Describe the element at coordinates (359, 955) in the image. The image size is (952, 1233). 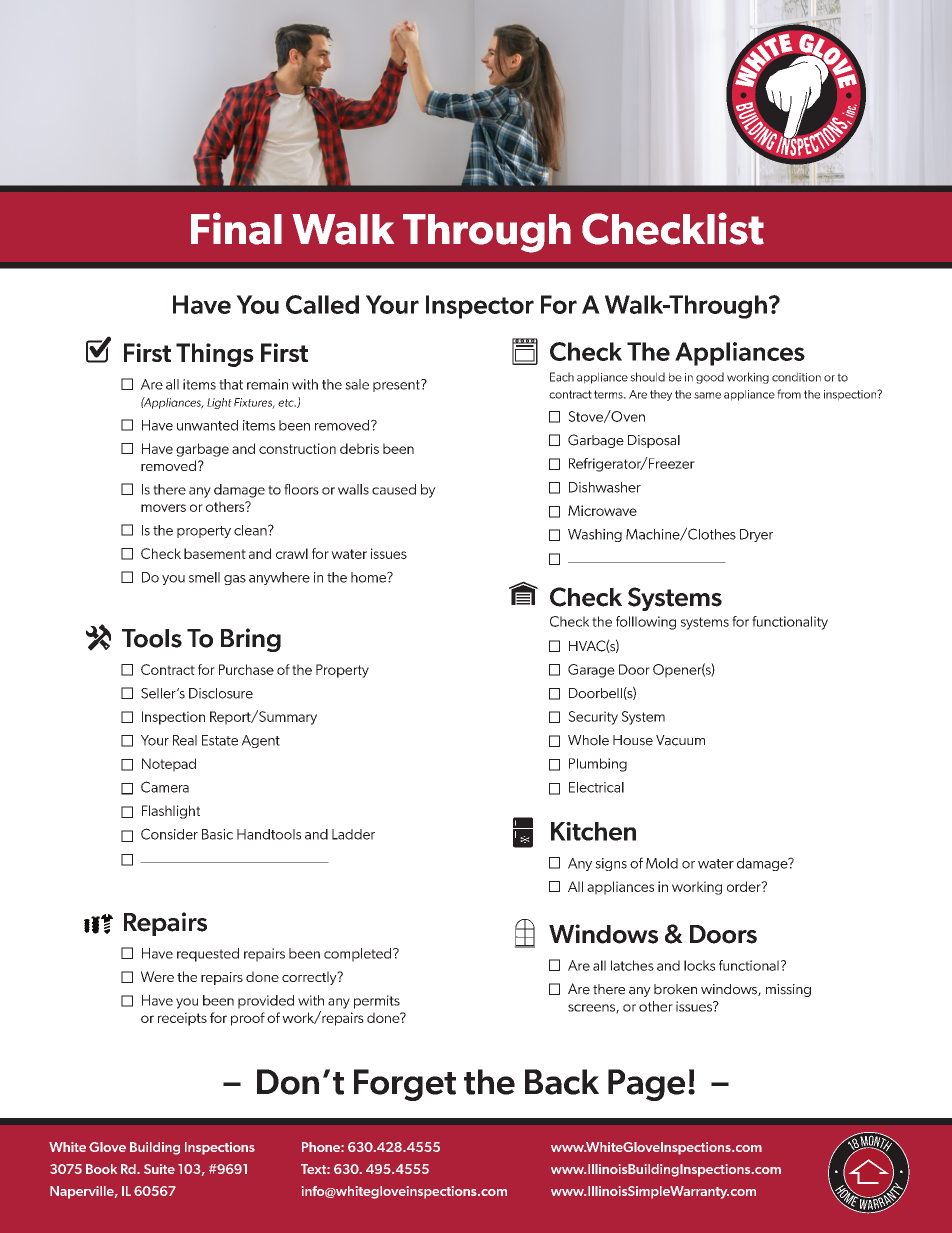
I see `completed` at that location.
